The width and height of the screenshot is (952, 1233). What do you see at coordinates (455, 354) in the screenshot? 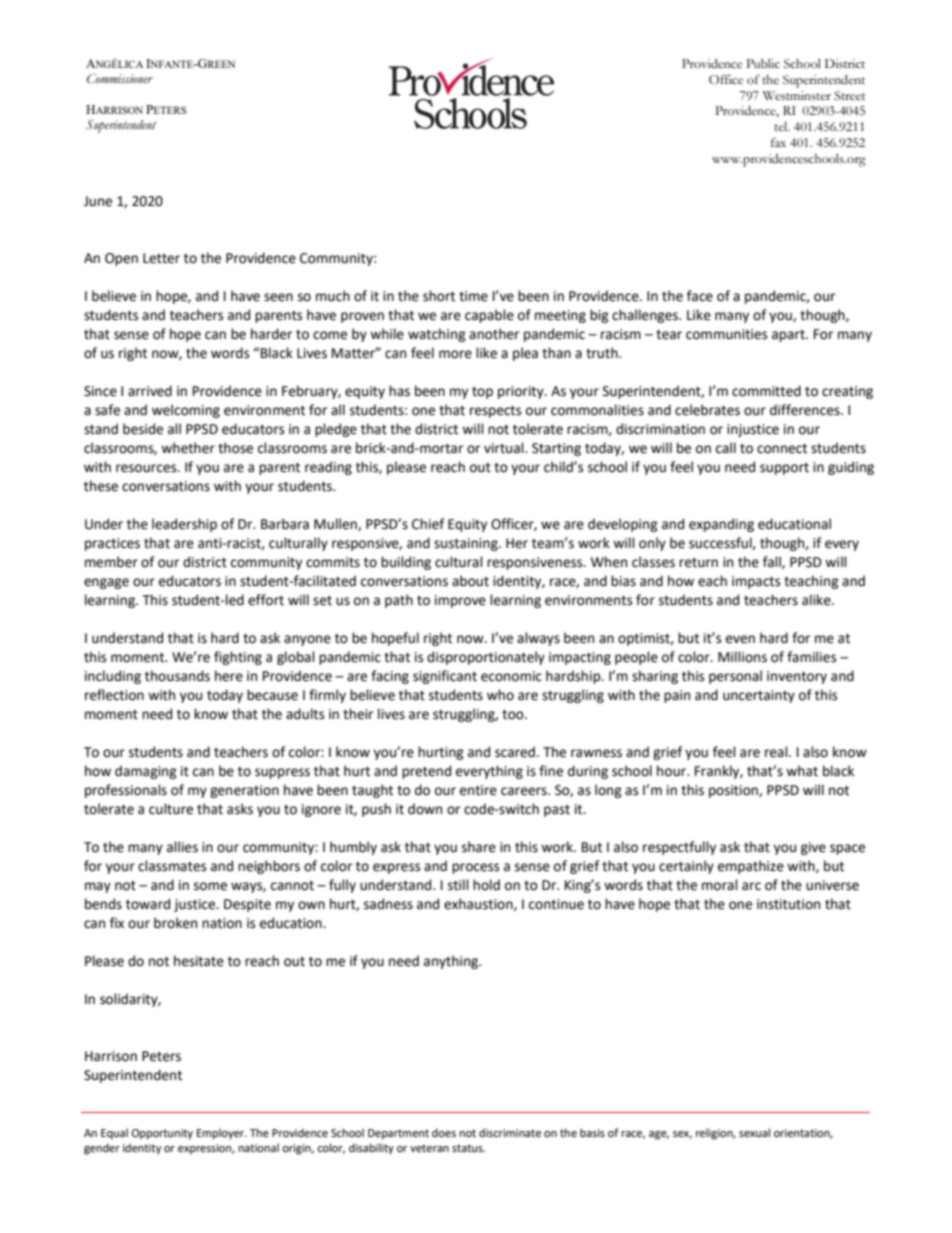
I see `more` at bounding box center [455, 354].
